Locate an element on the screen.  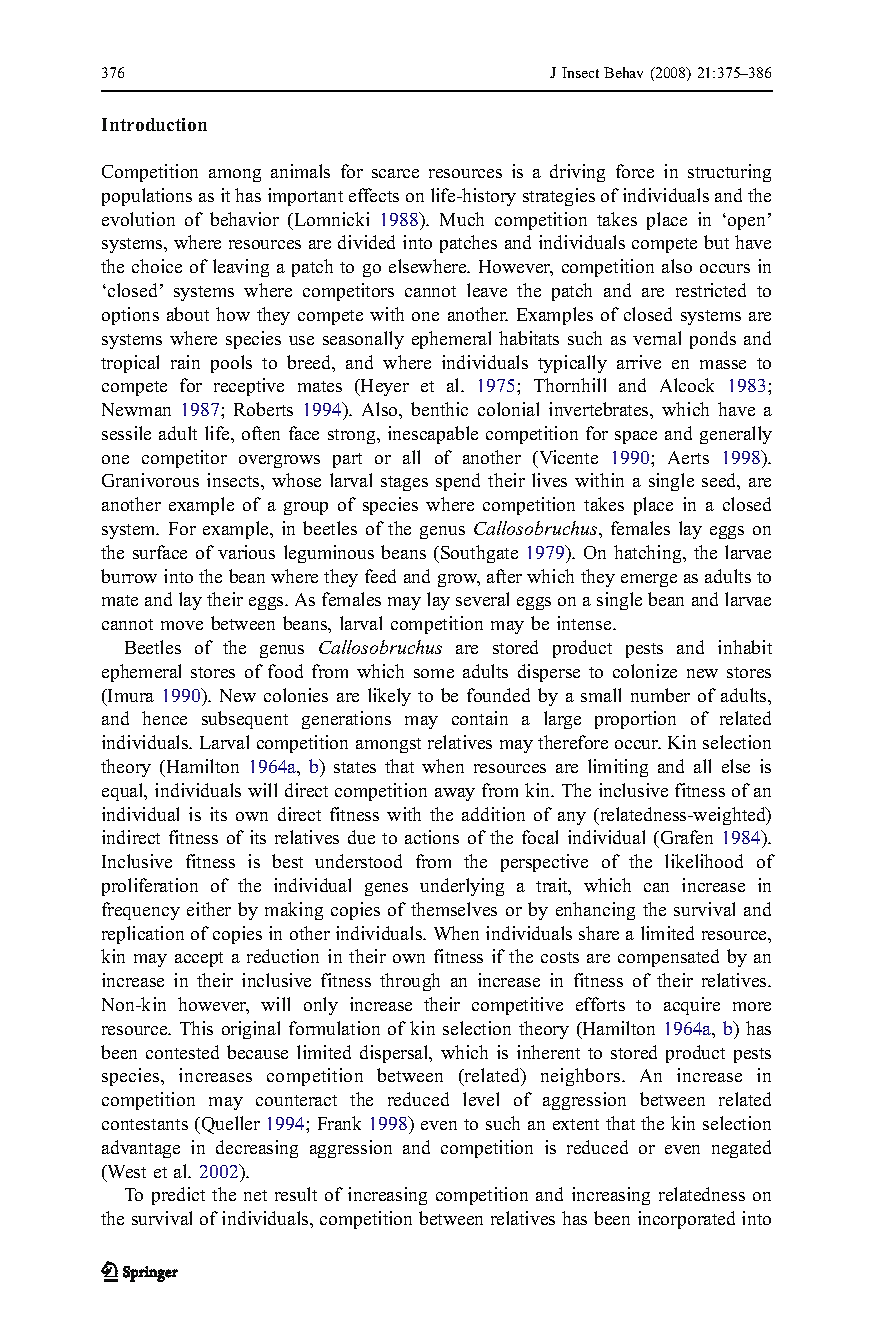
space is located at coordinates (636, 437).
